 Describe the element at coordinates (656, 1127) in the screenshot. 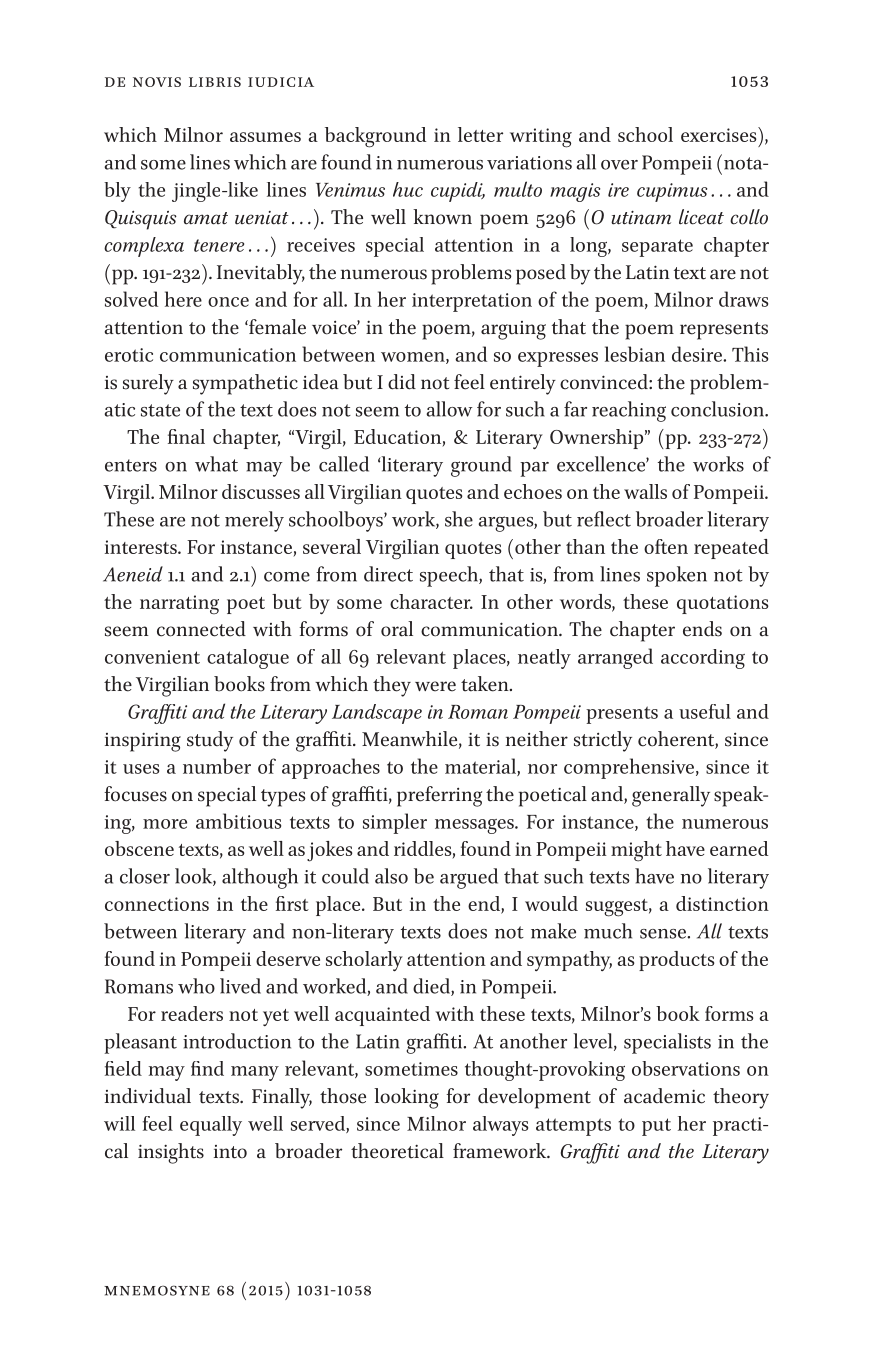

I see `put` at that location.
